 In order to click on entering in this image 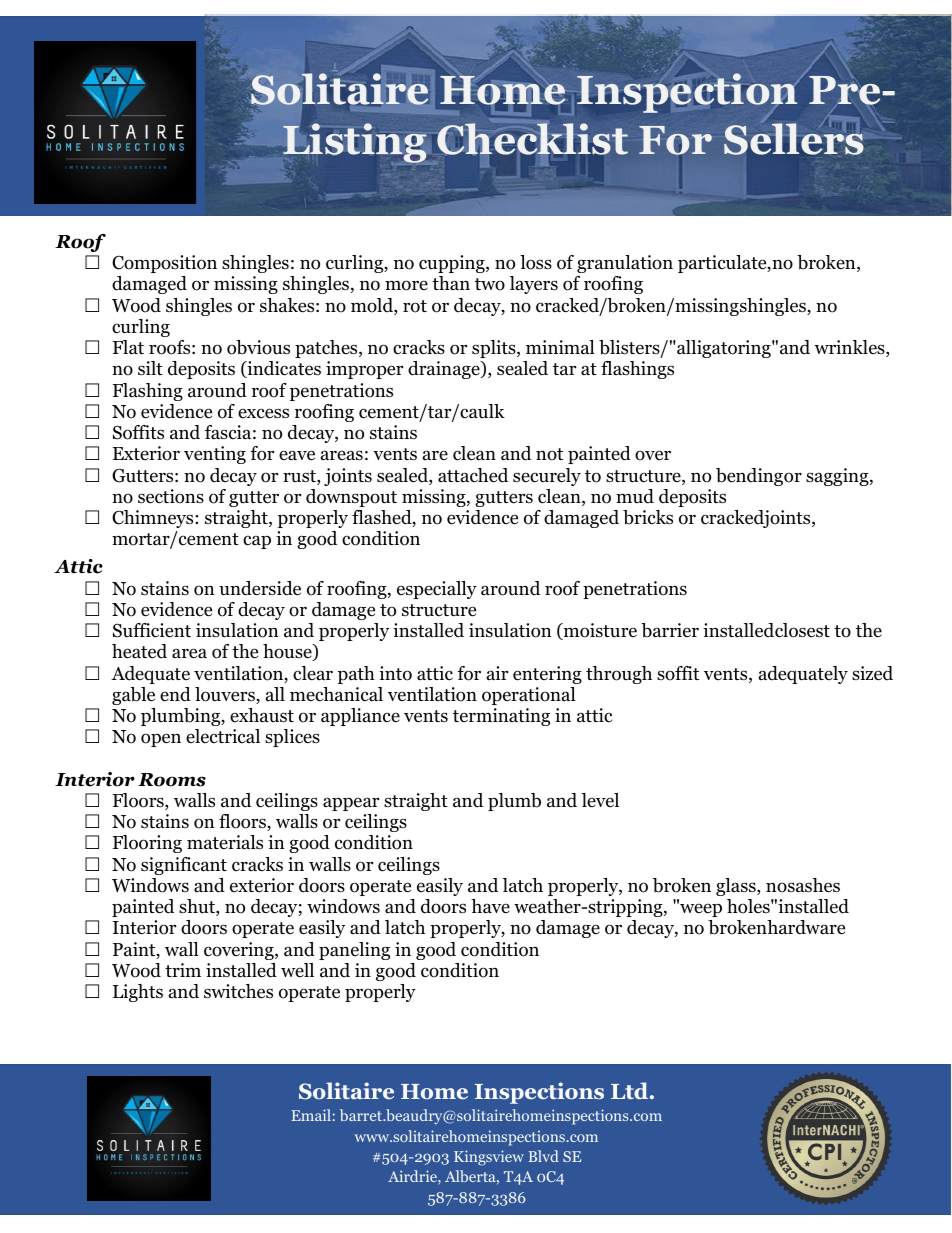, I will do `click(547, 675)`.
